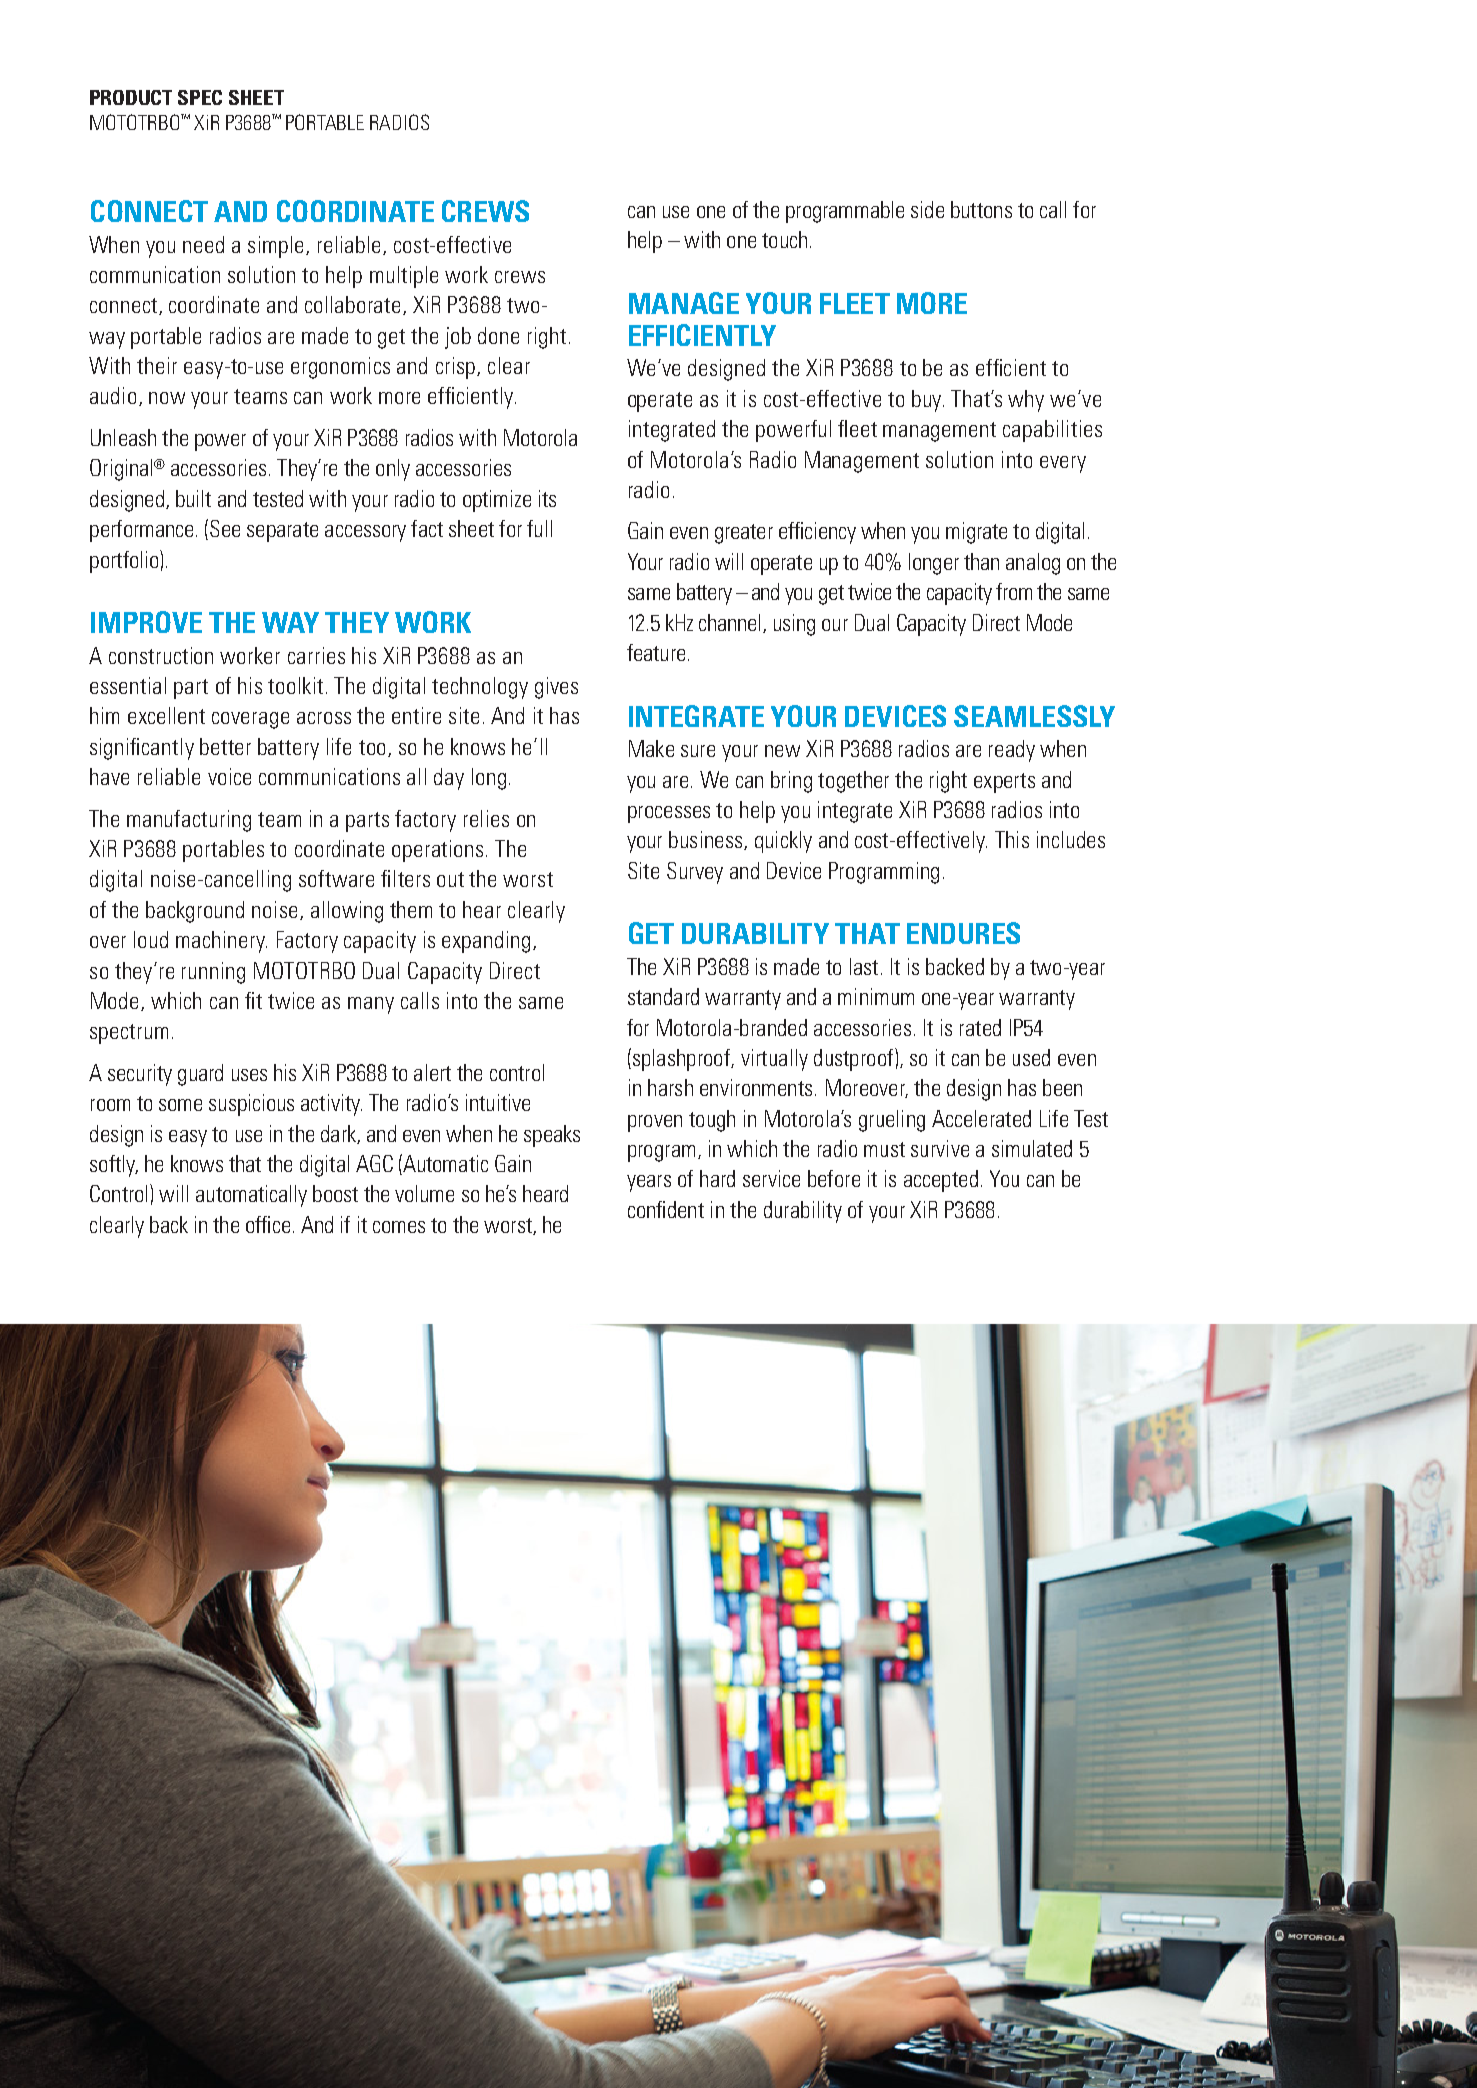  I want to click on ENDURES, so click(963, 933).
